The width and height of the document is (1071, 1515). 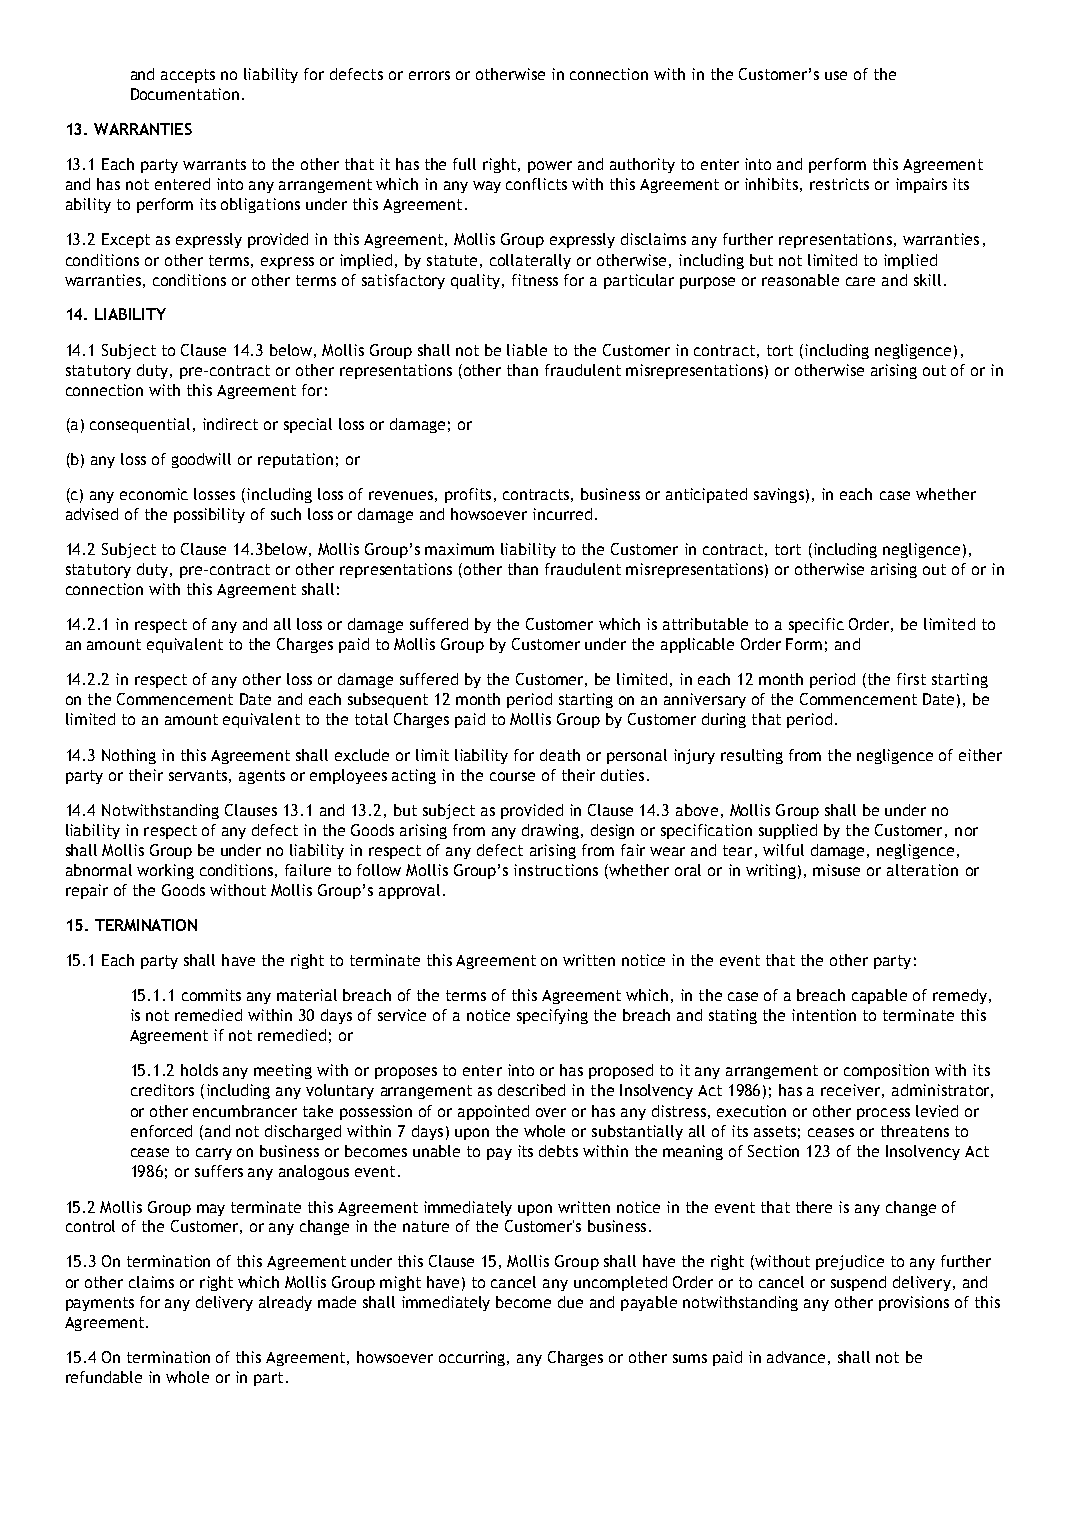 What do you see at coordinates (185, 94) in the document?
I see `Documentation` at bounding box center [185, 94].
